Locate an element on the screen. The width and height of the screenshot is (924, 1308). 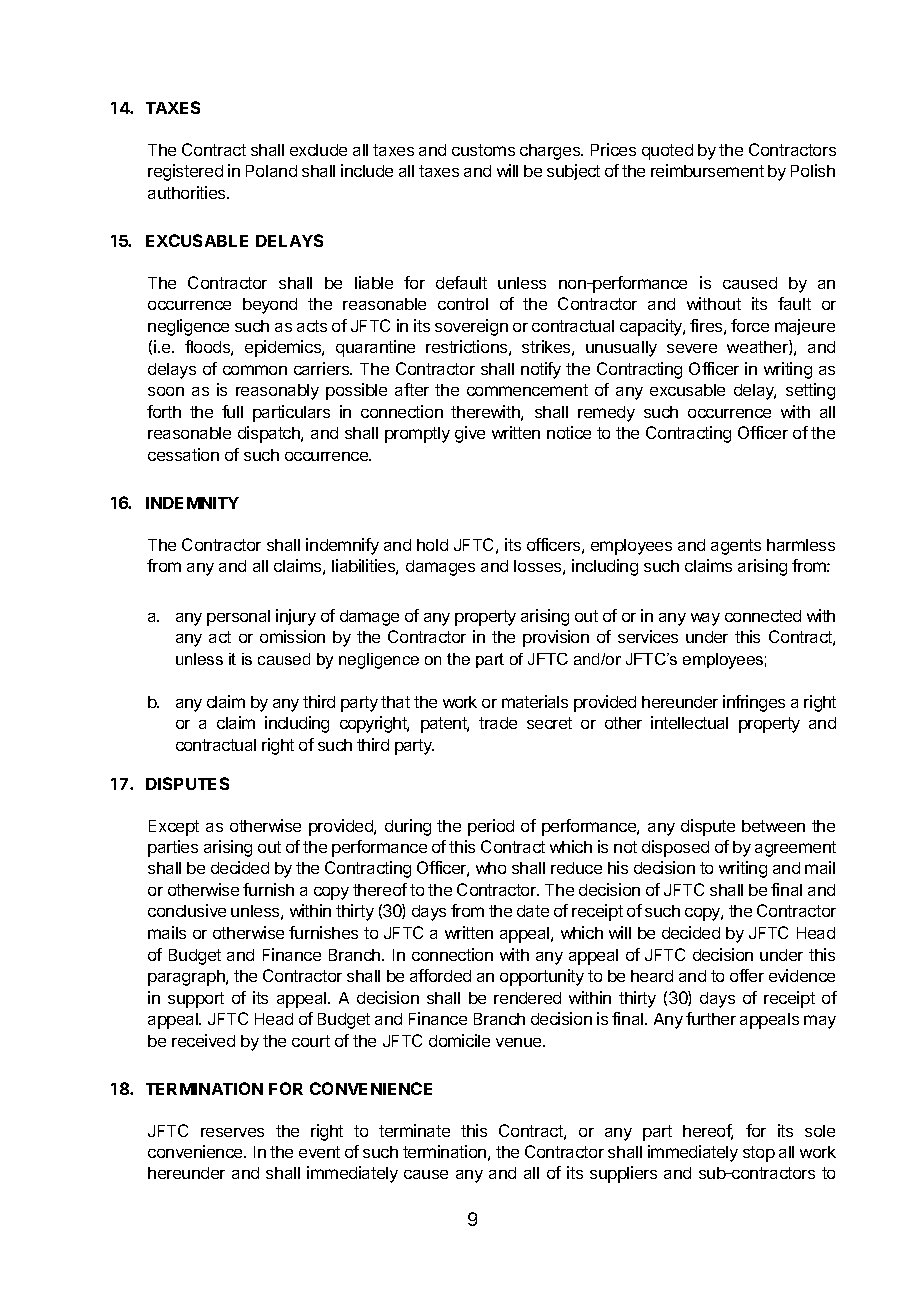
customs is located at coordinates (483, 150).
